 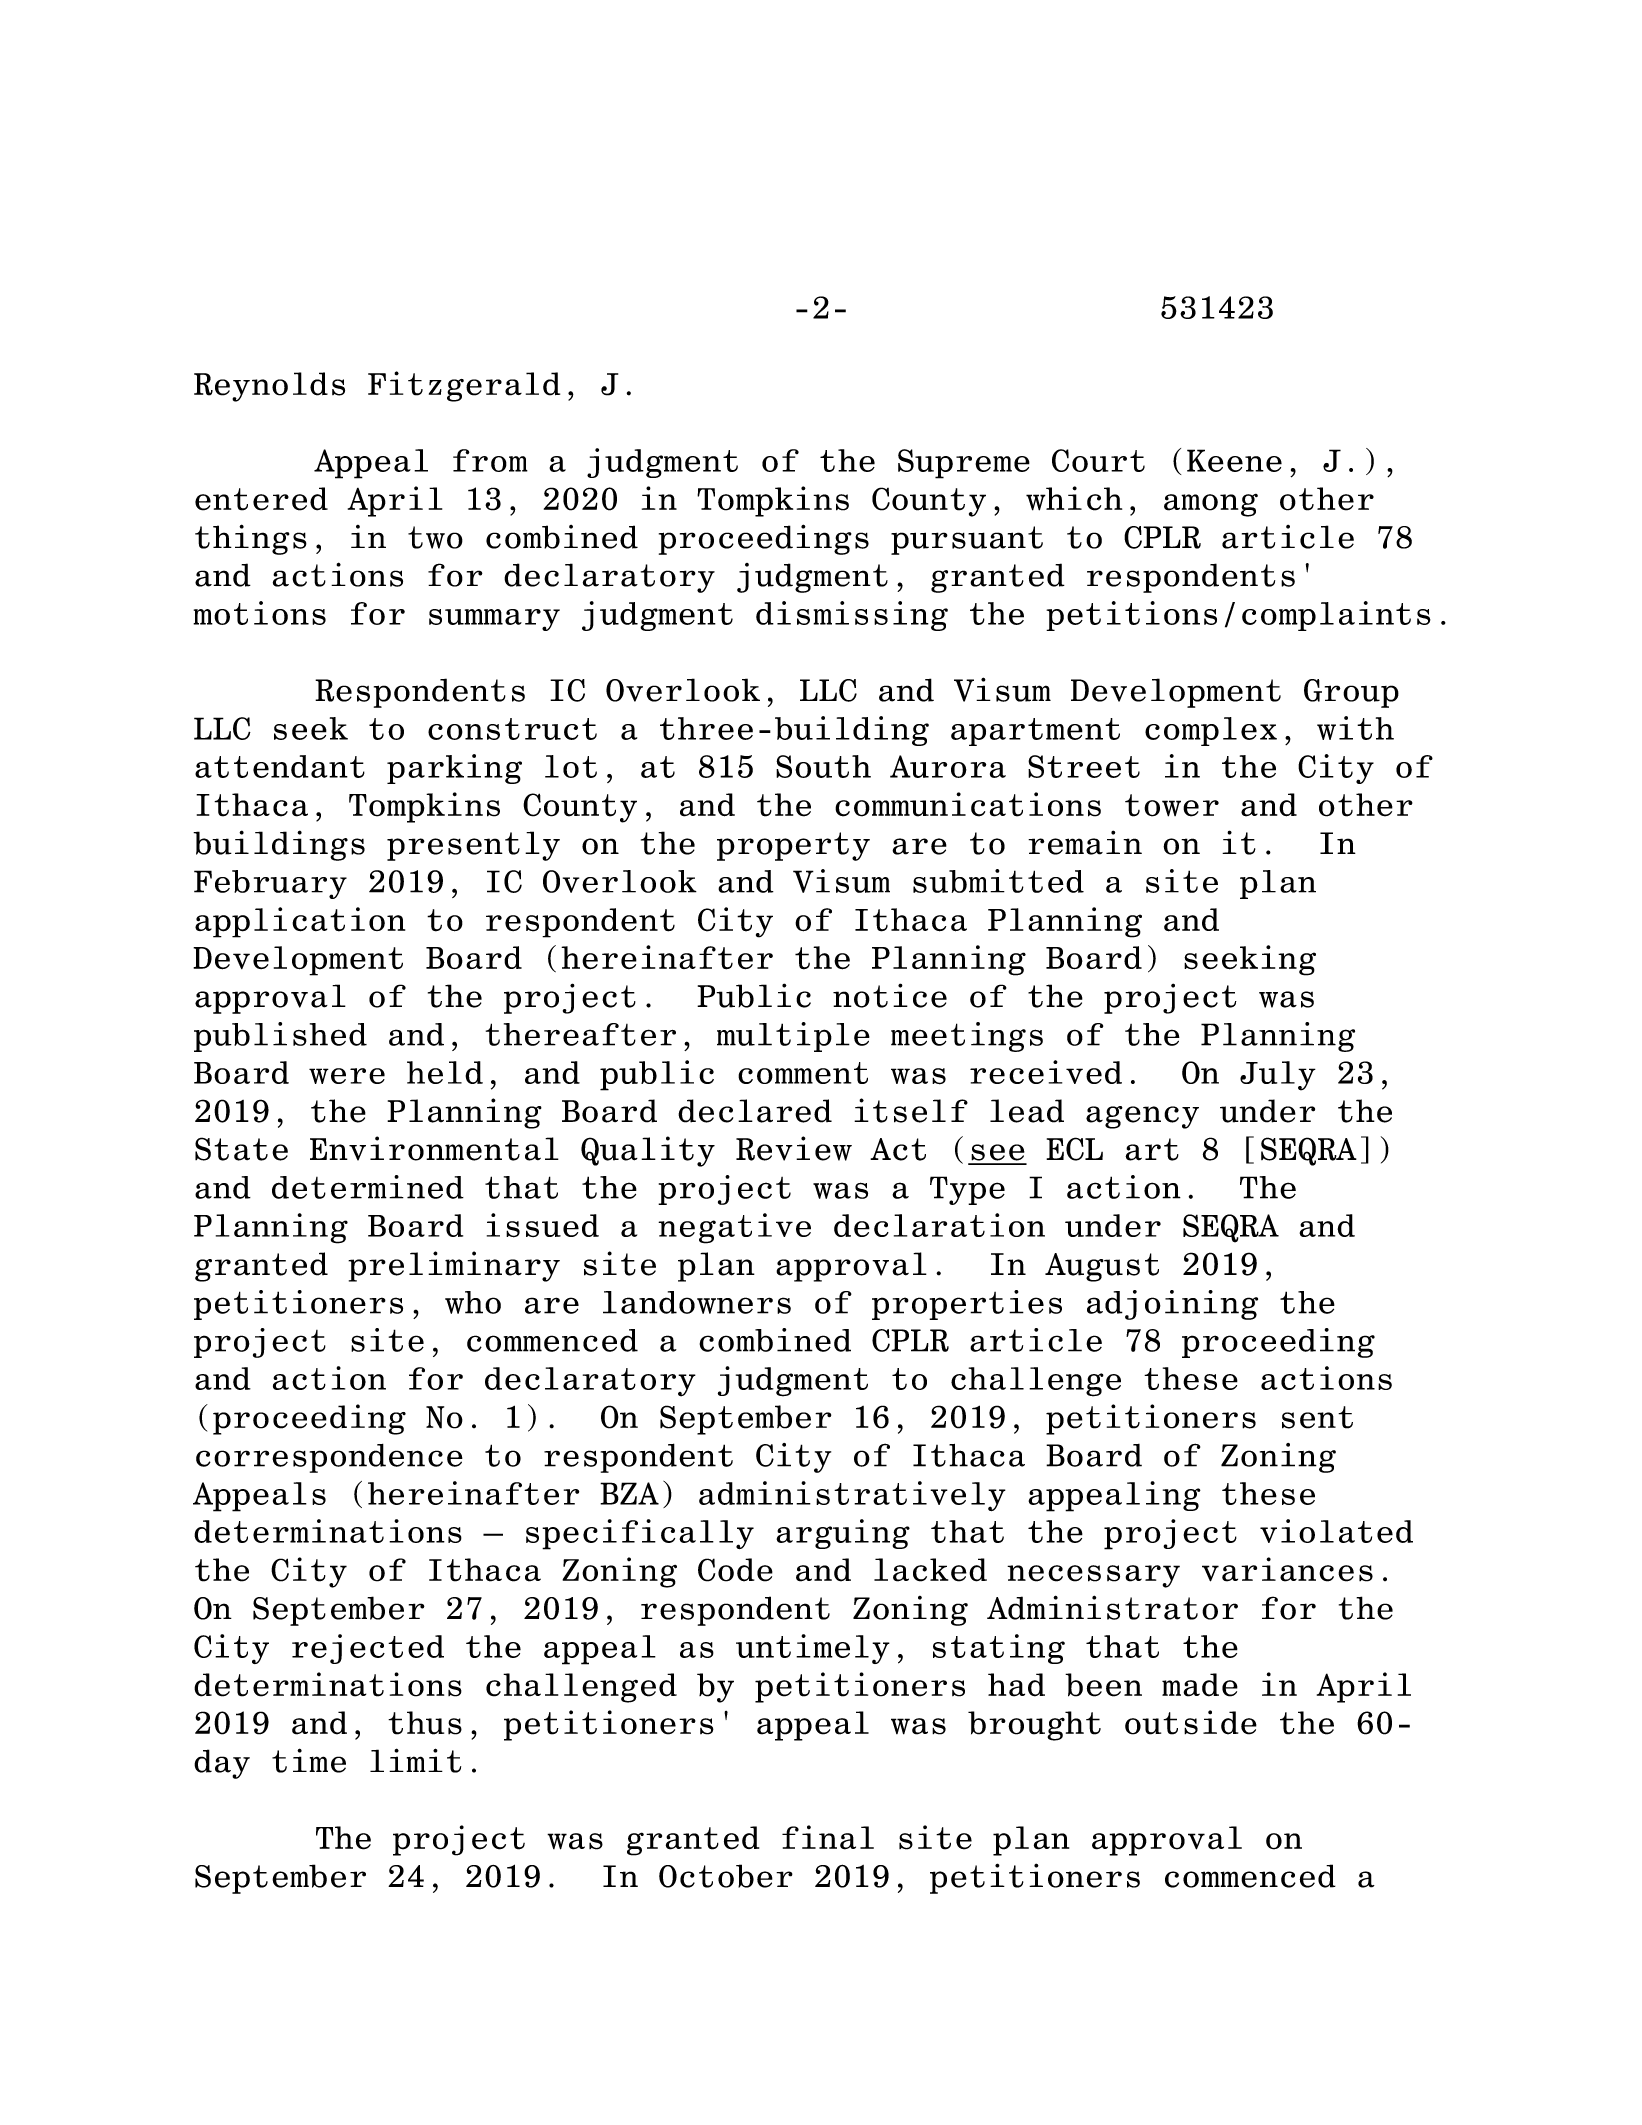 What do you see at coordinates (329, 1458) in the document?
I see `correspondence` at bounding box center [329, 1458].
